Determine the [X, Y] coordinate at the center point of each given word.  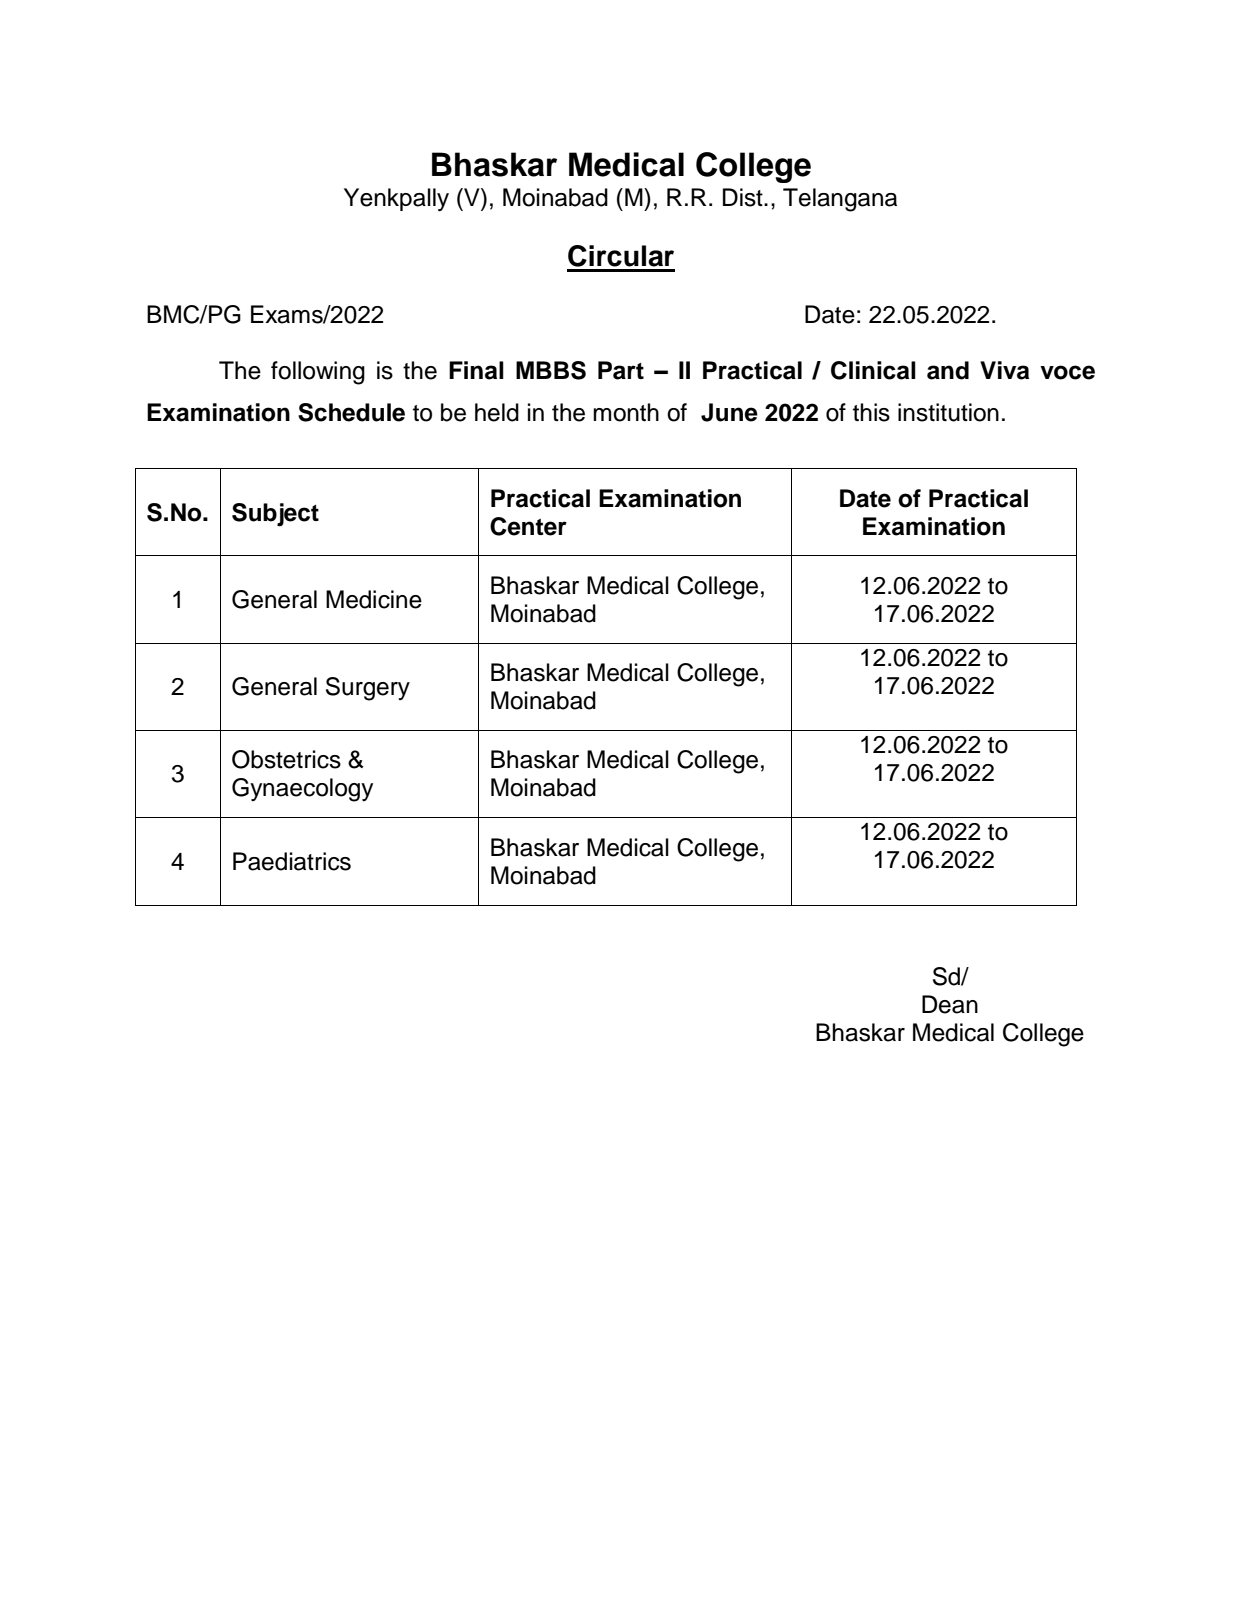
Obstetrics [286, 759]
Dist [744, 197]
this [871, 412]
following [318, 373]
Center [528, 526]
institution [948, 412]
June [729, 412]
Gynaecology [302, 790]
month [626, 412]
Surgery [368, 689]
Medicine [374, 599]
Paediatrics [292, 861]
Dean [950, 1004]
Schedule [351, 412]
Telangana [840, 200]
